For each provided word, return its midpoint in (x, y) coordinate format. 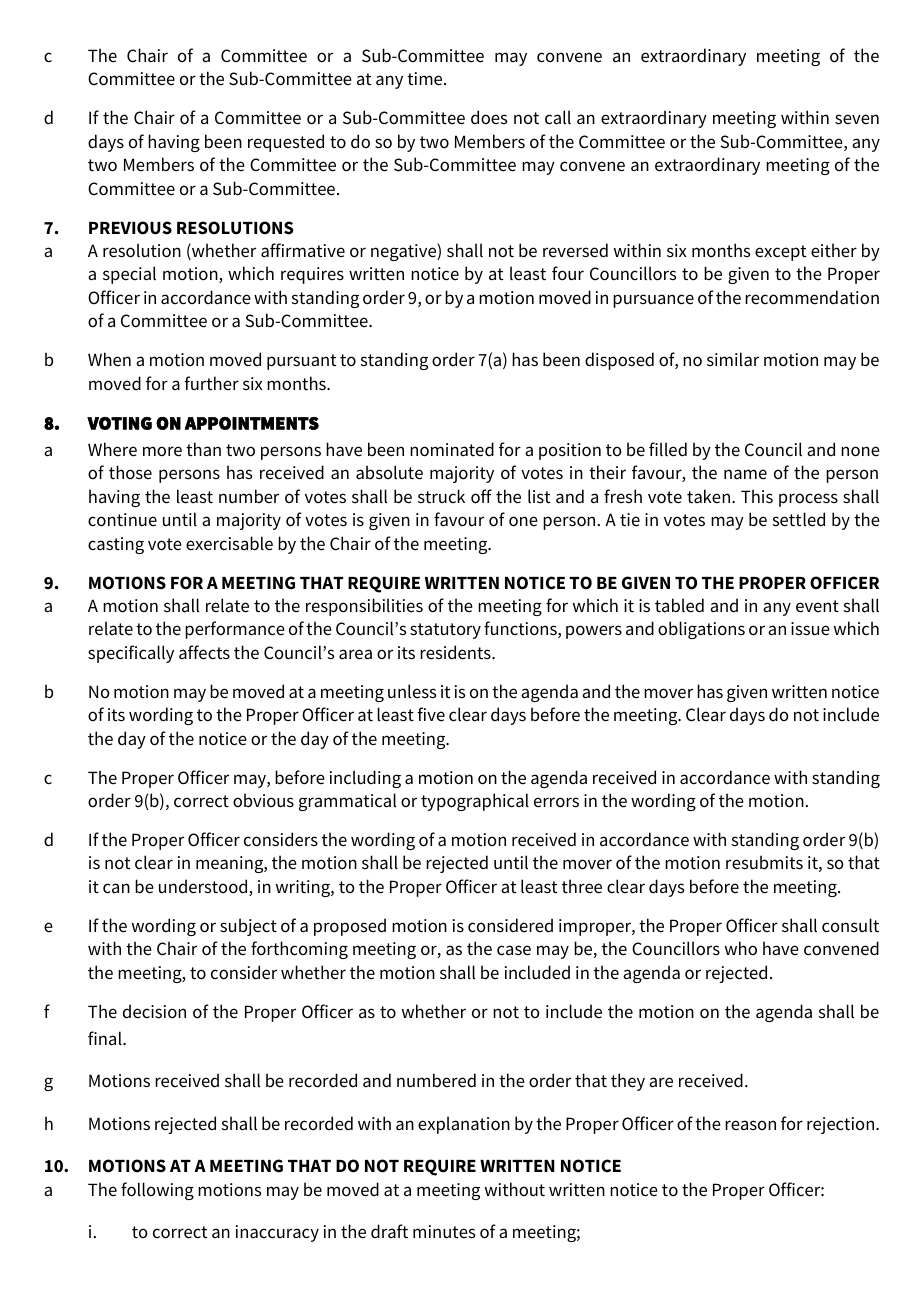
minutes (444, 1232)
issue (810, 629)
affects (204, 652)
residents (456, 652)
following (157, 1191)
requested (286, 143)
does (489, 117)
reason (750, 1125)
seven (857, 119)
